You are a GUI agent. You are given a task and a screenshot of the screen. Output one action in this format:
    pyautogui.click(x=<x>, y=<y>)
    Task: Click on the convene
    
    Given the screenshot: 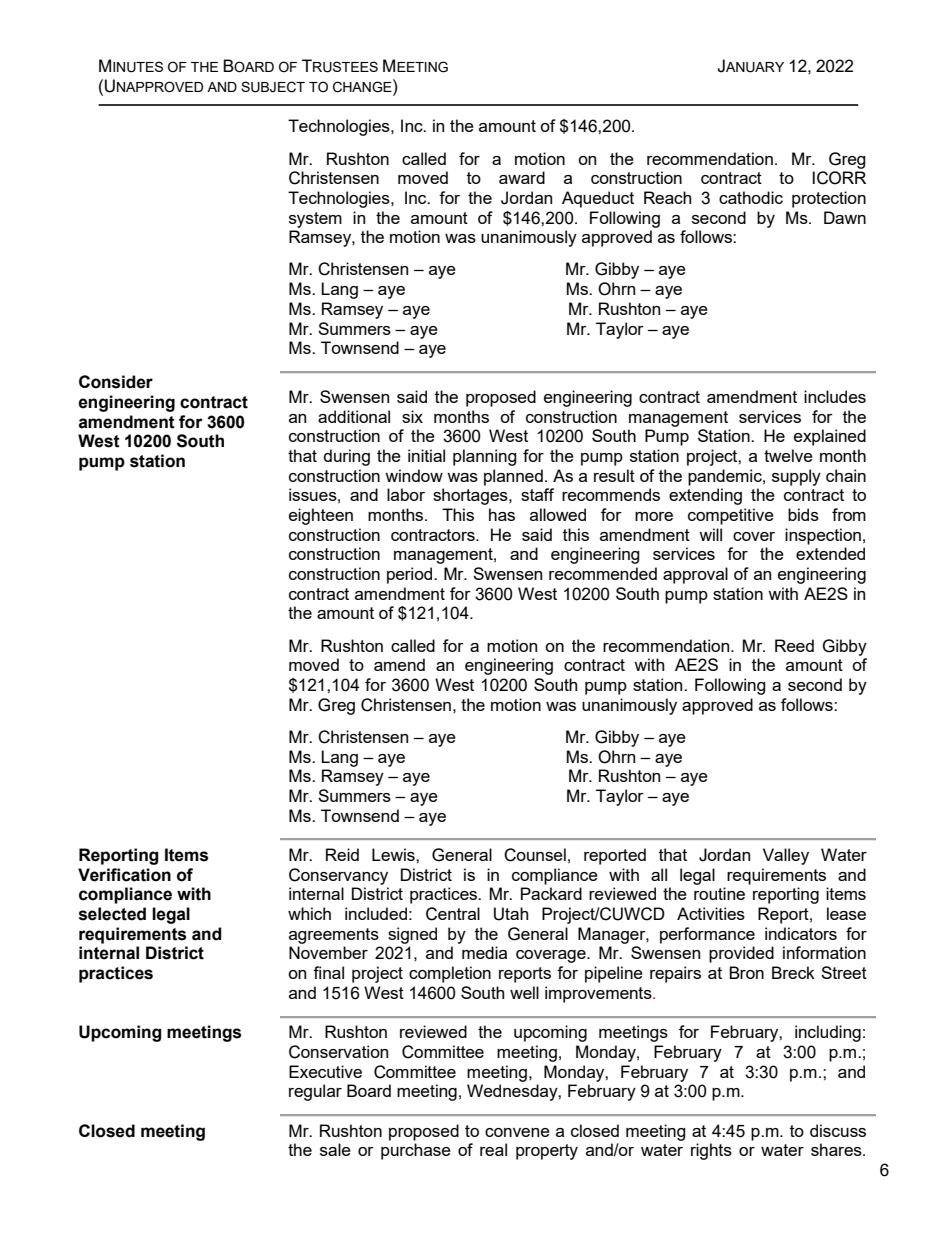 What is the action you would take?
    pyautogui.click(x=517, y=1132)
